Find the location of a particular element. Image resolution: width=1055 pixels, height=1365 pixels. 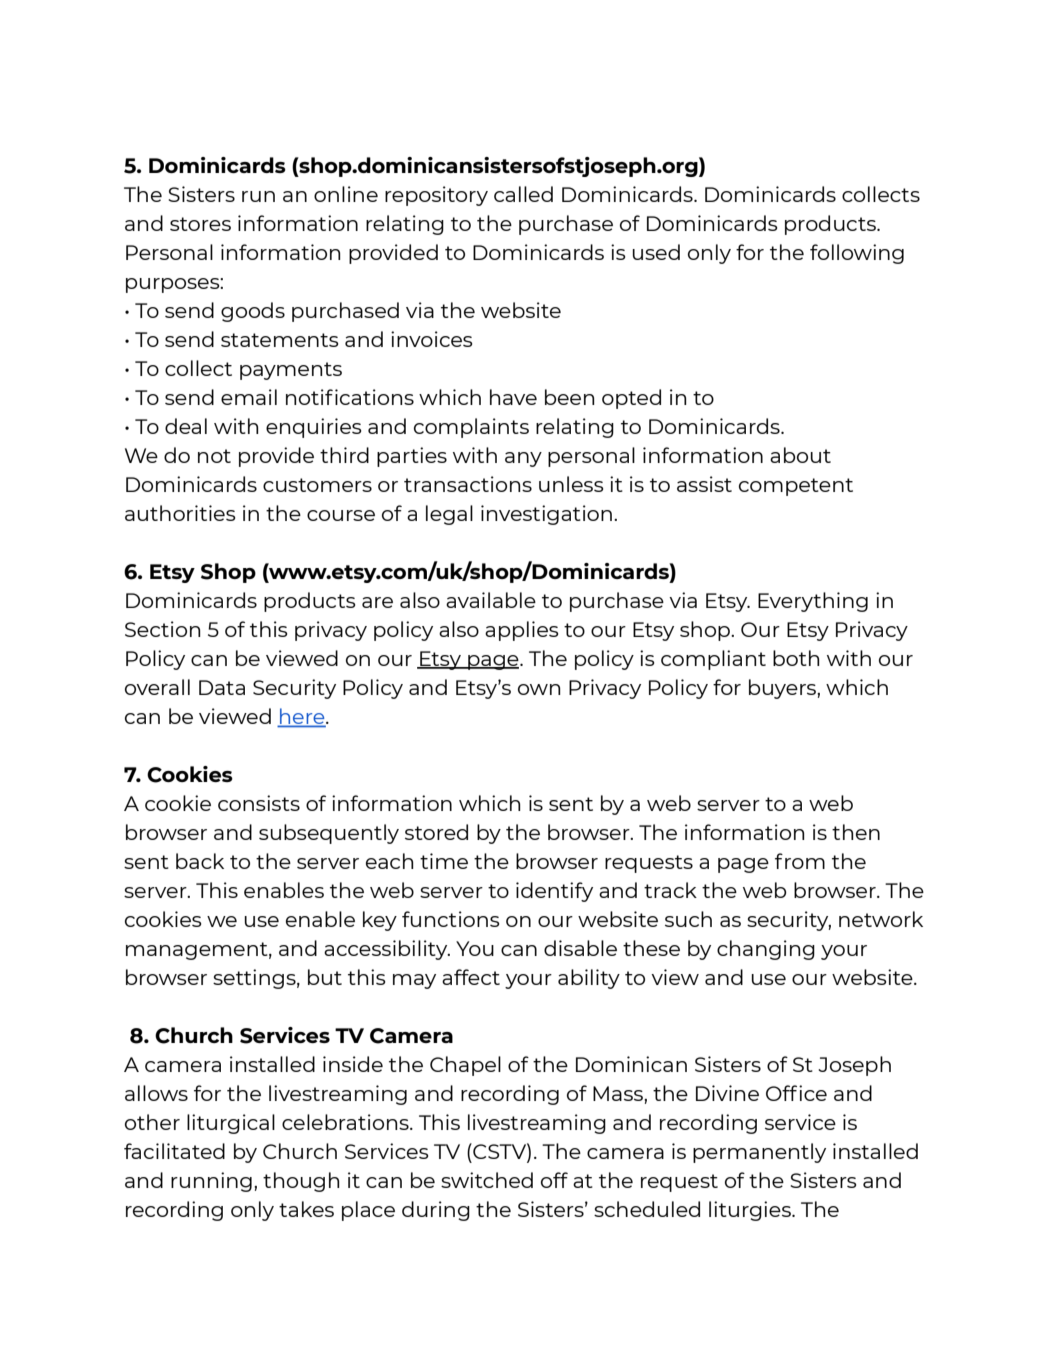

Data is located at coordinates (222, 687).
